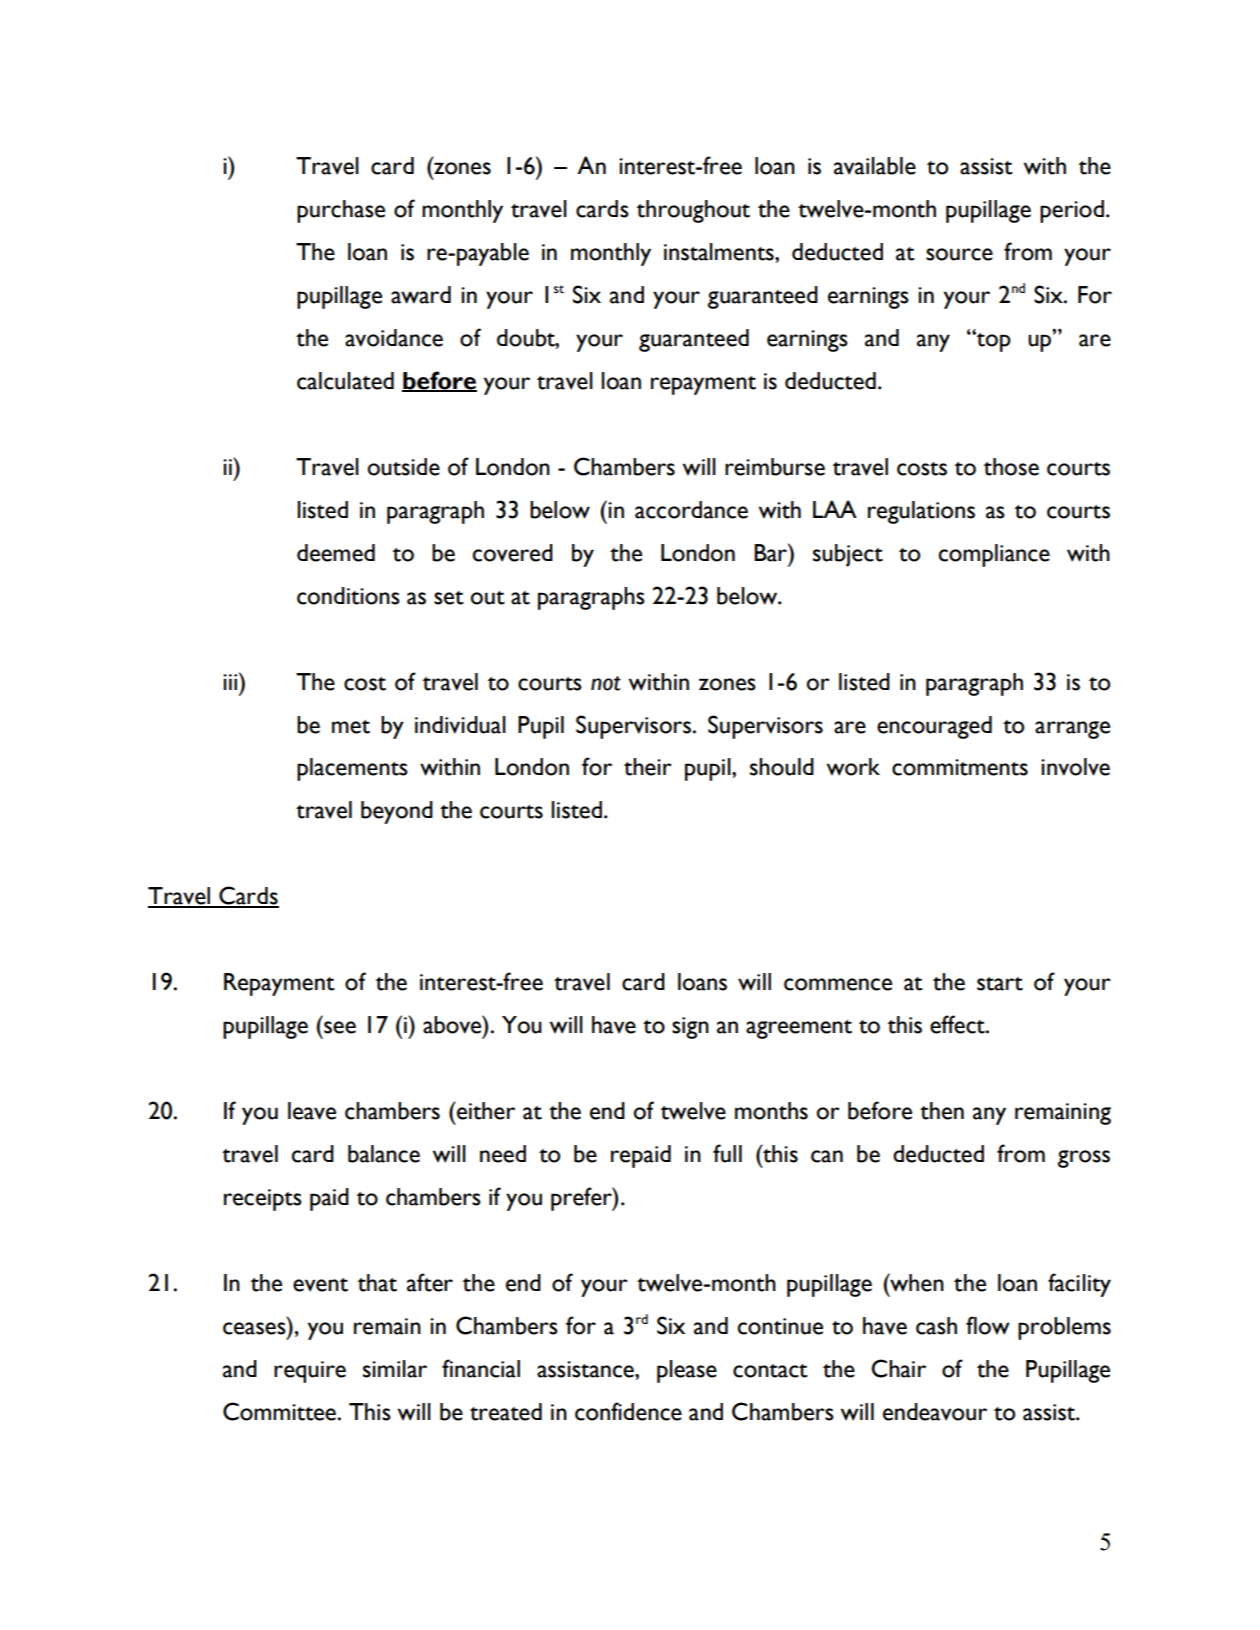  I want to click on require, so click(310, 1372).
